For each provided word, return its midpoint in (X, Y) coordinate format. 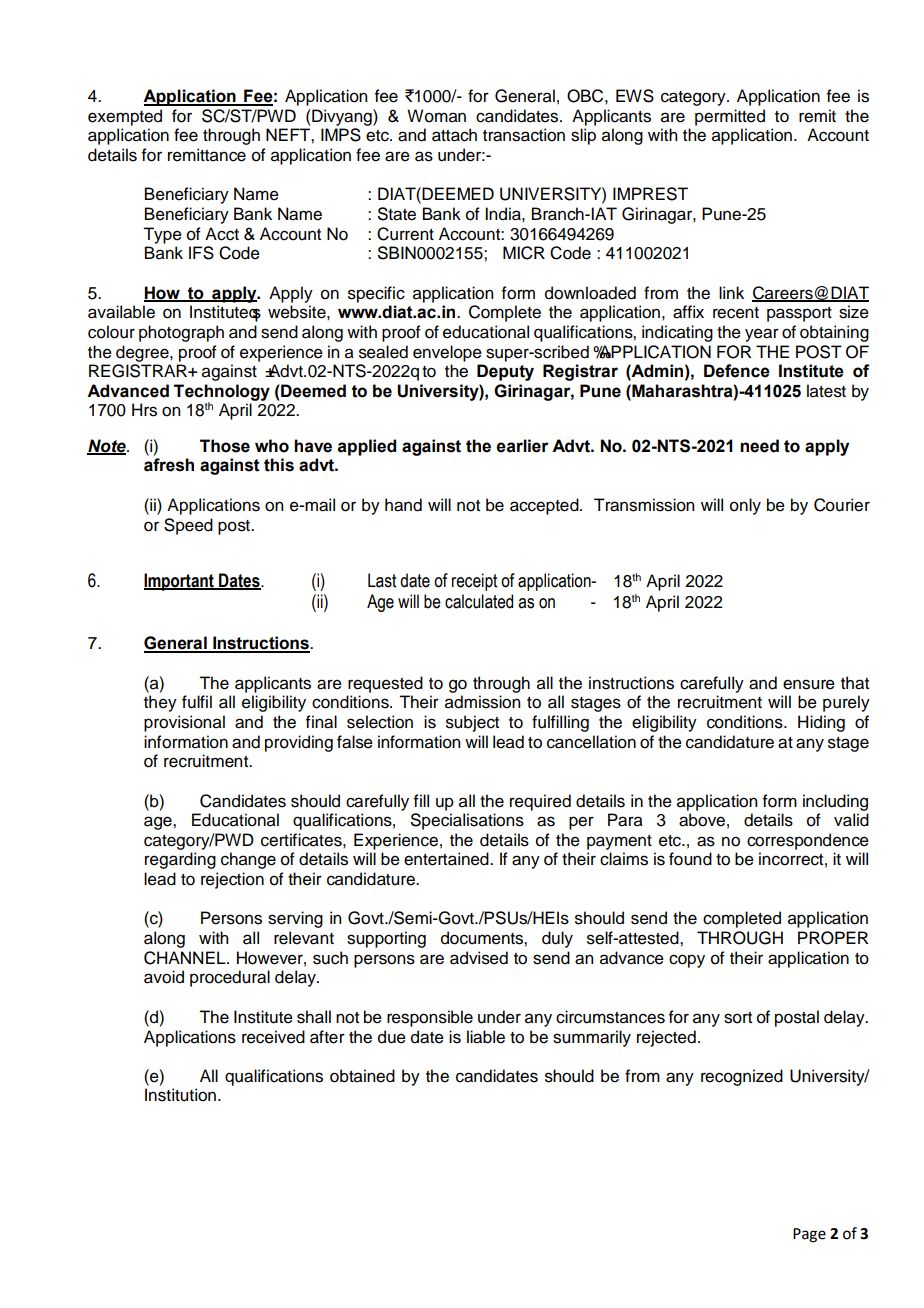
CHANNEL (186, 958)
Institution (180, 1095)
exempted (125, 117)
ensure (809, 684)
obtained (362, 1076)
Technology (222, 393)
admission (482, 702)
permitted (730, 117)
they (160, 703)
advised (479, 958)
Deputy (505, 372)
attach (454, 135)
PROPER (833, 938)
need (759, 446)
